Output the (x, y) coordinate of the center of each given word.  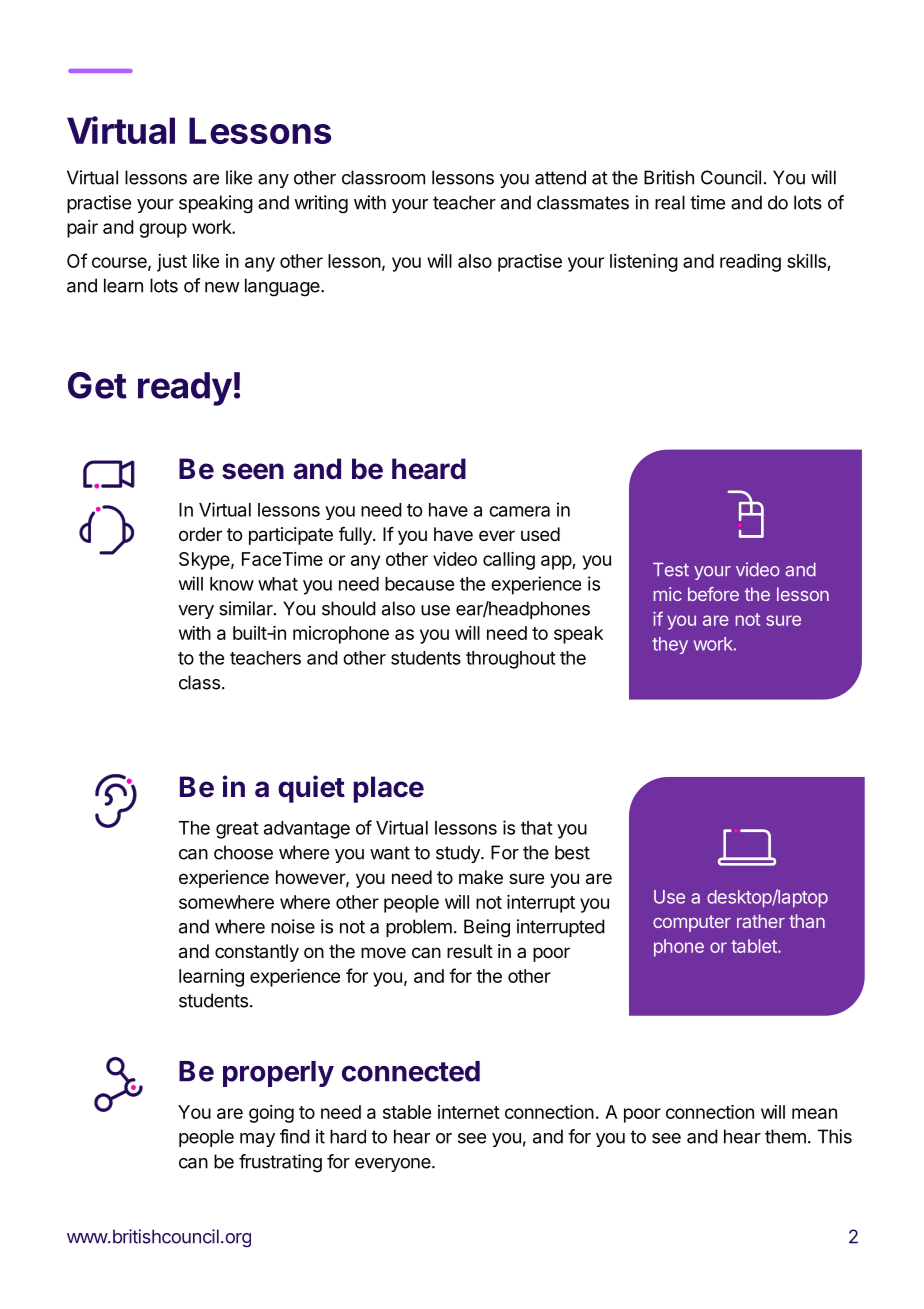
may (257, 1140)
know (232, 584)
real (670, 202)
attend (560, 177)
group (163, 230)
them (785, 1136)
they (670, 645)
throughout (511, 660)
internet (469, 1112)
